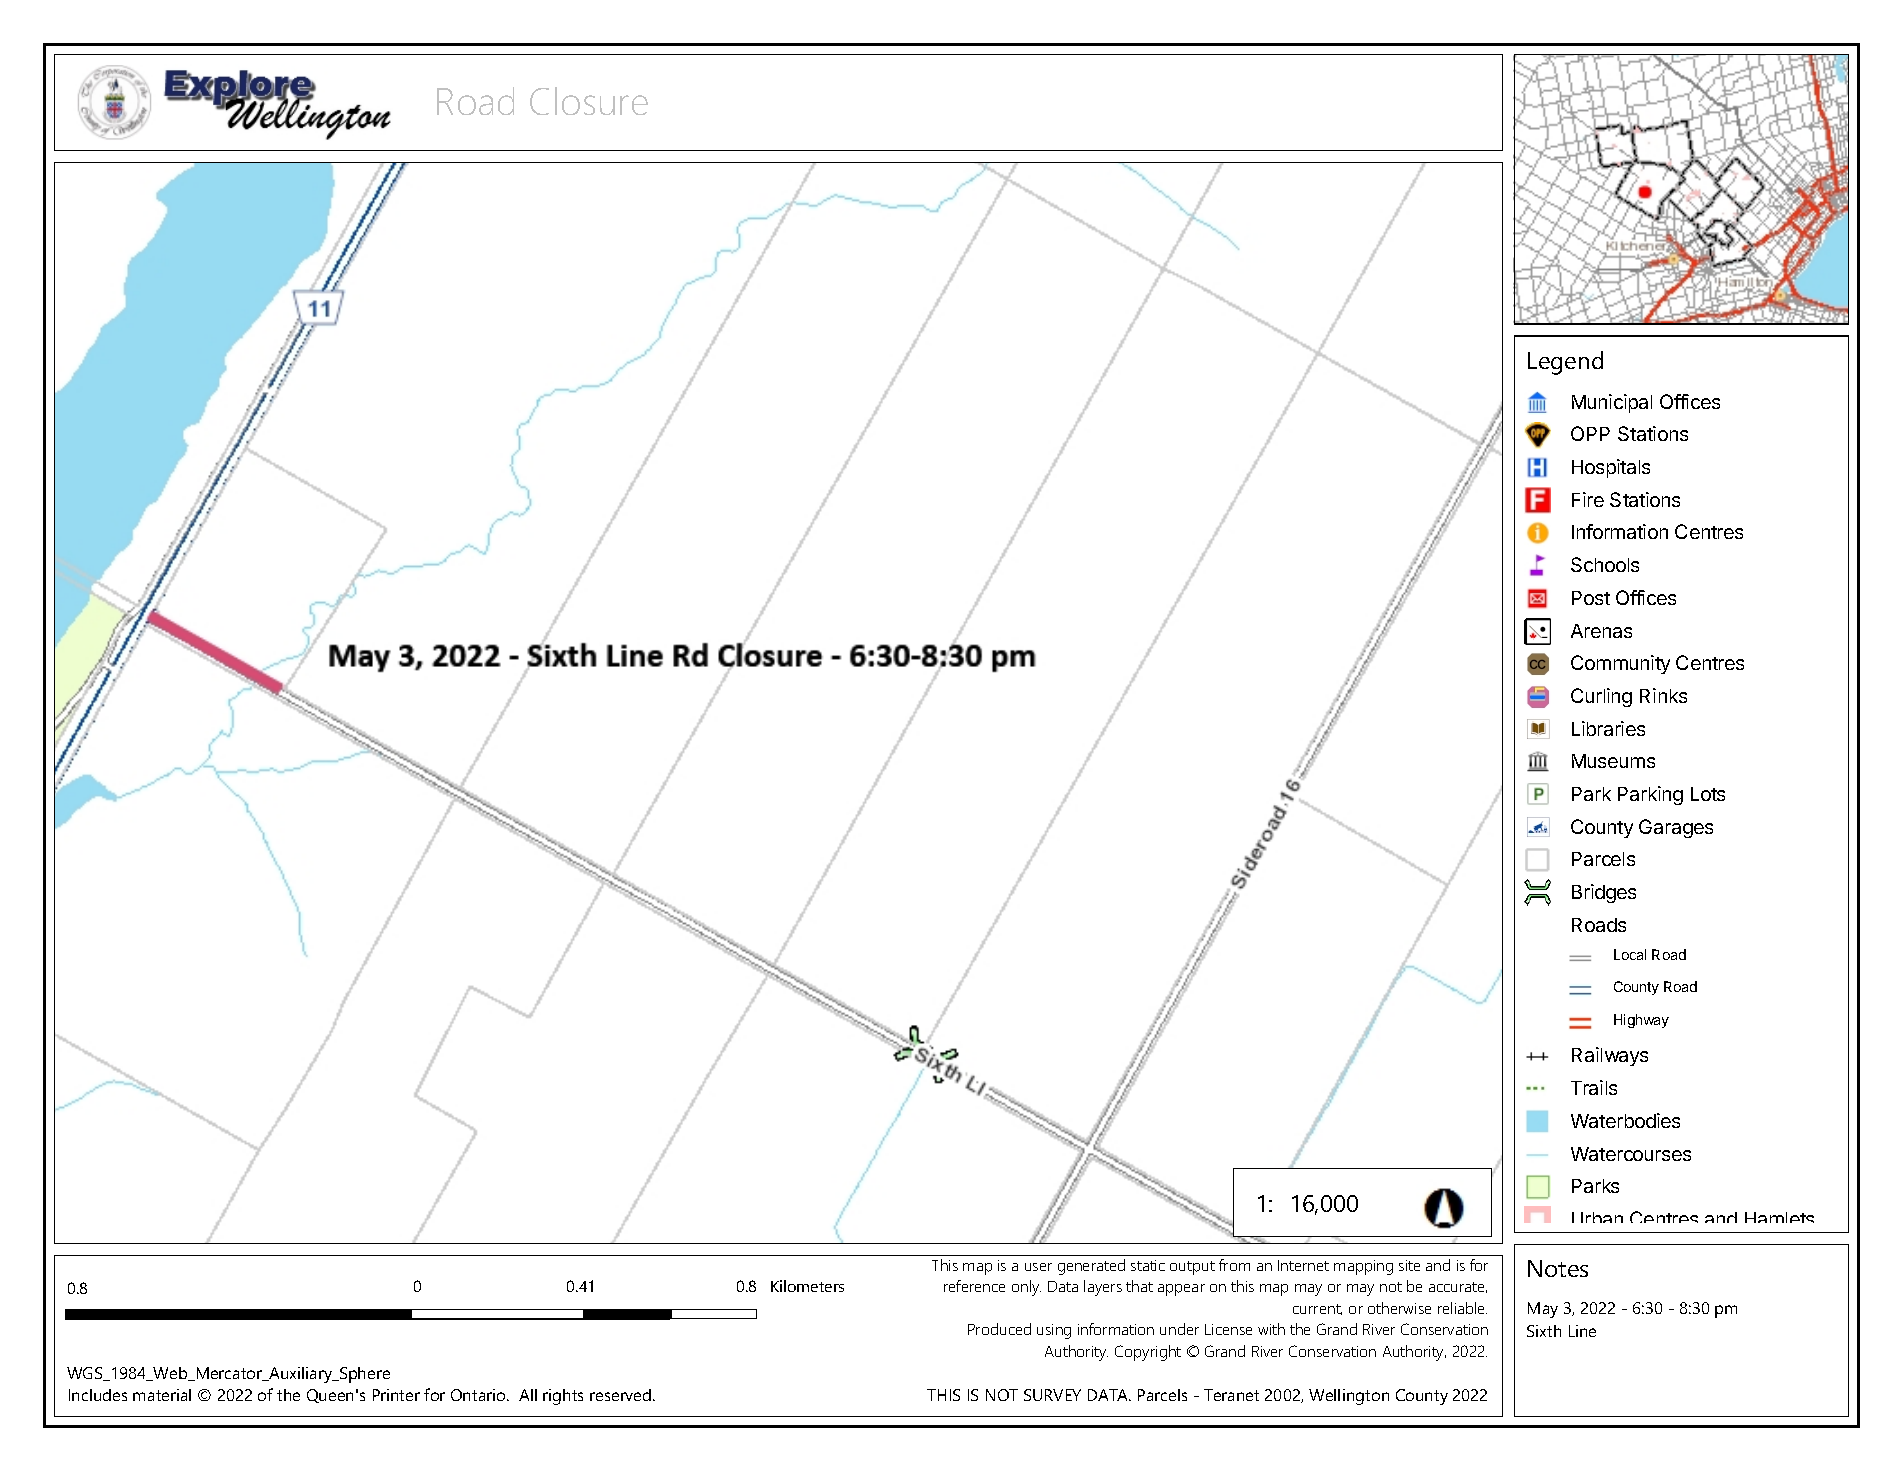 This image has height=1471, width=1903. I want to click on Museums, so click(1613, 761).
